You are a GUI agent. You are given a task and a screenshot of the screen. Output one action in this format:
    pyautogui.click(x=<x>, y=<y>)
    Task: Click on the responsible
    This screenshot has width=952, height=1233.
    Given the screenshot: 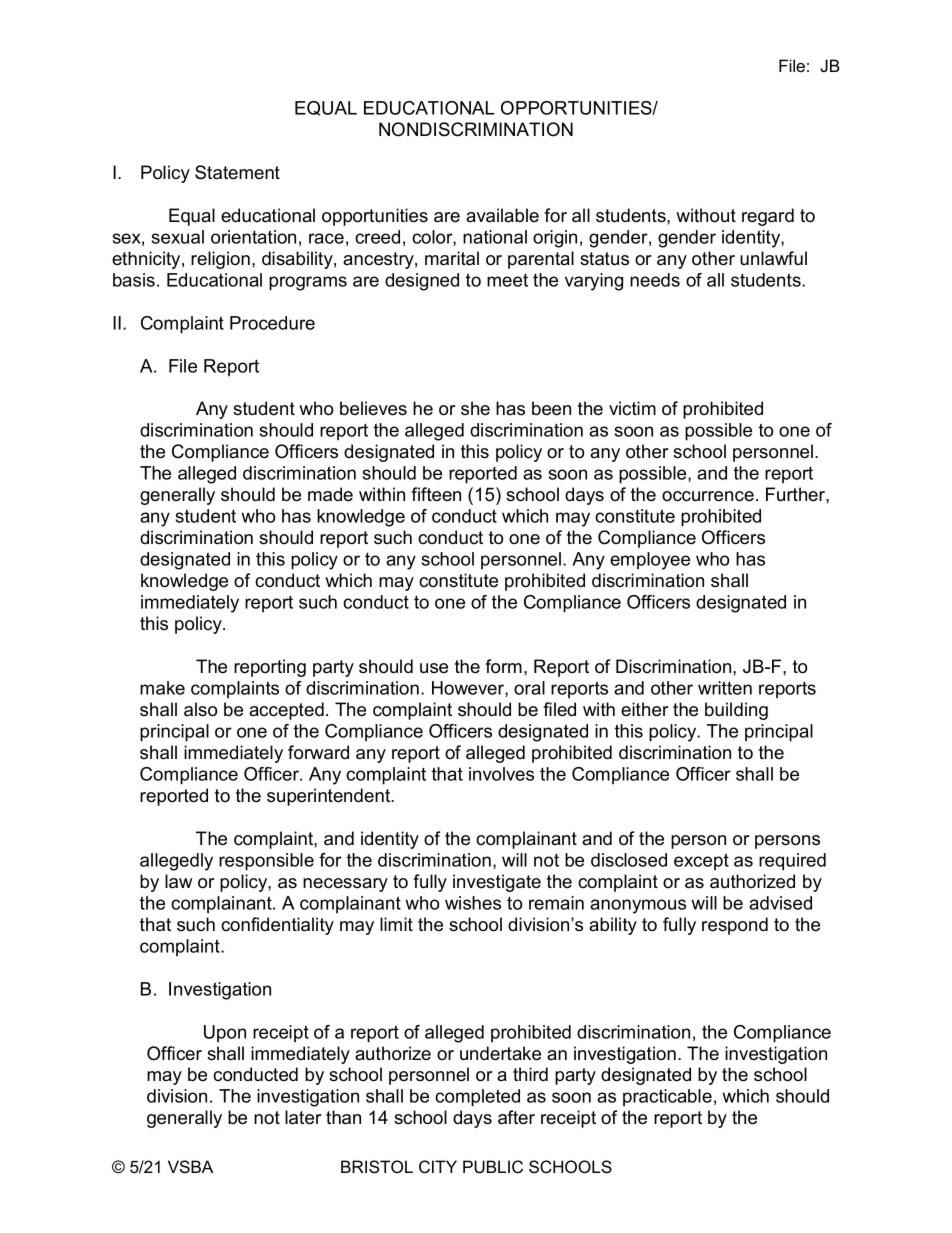 What is the action you would take?
    pyautogui.click(x=266, y=862)
